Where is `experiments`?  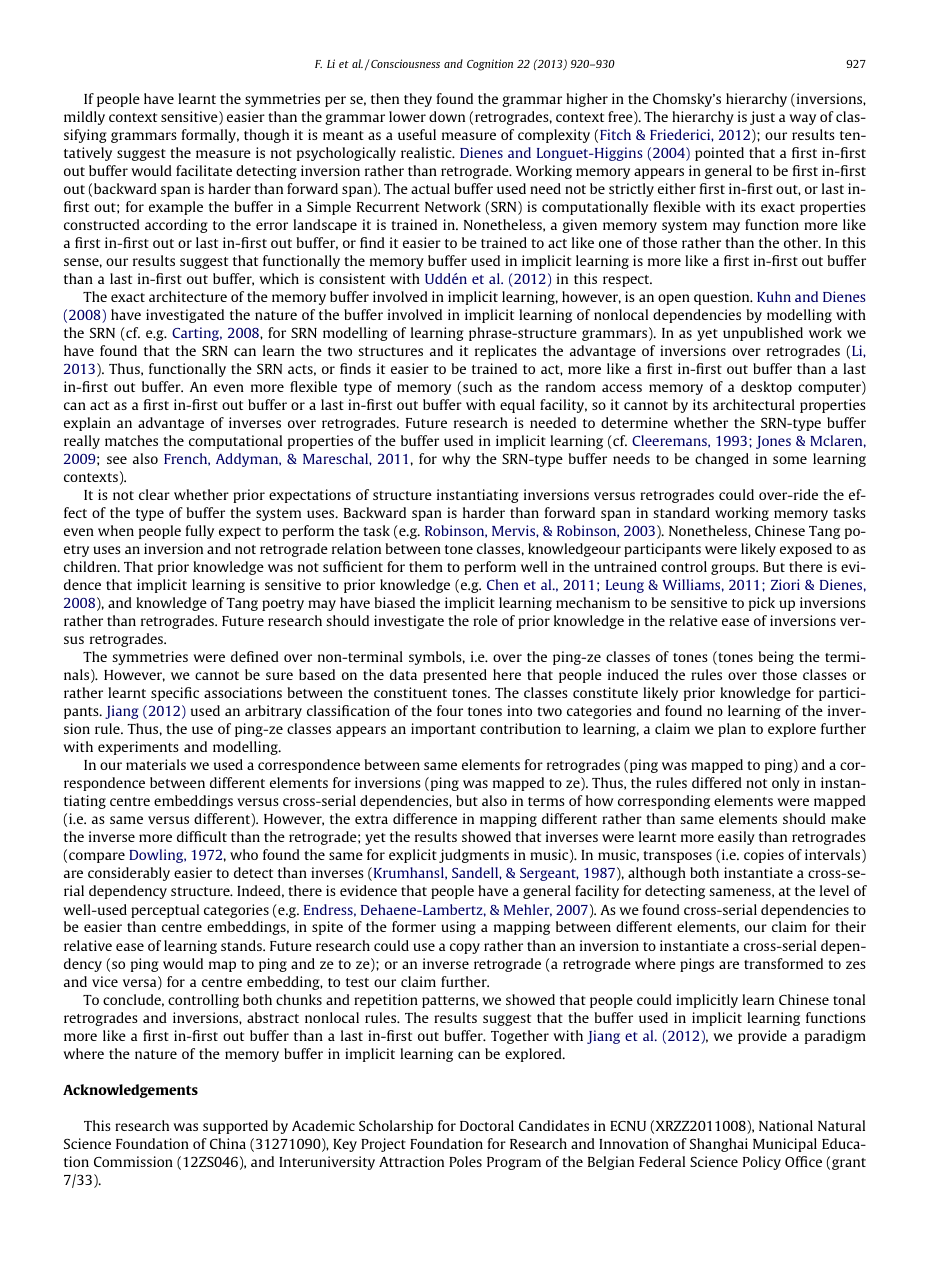 experiments is located at coordinates (138, 748).
